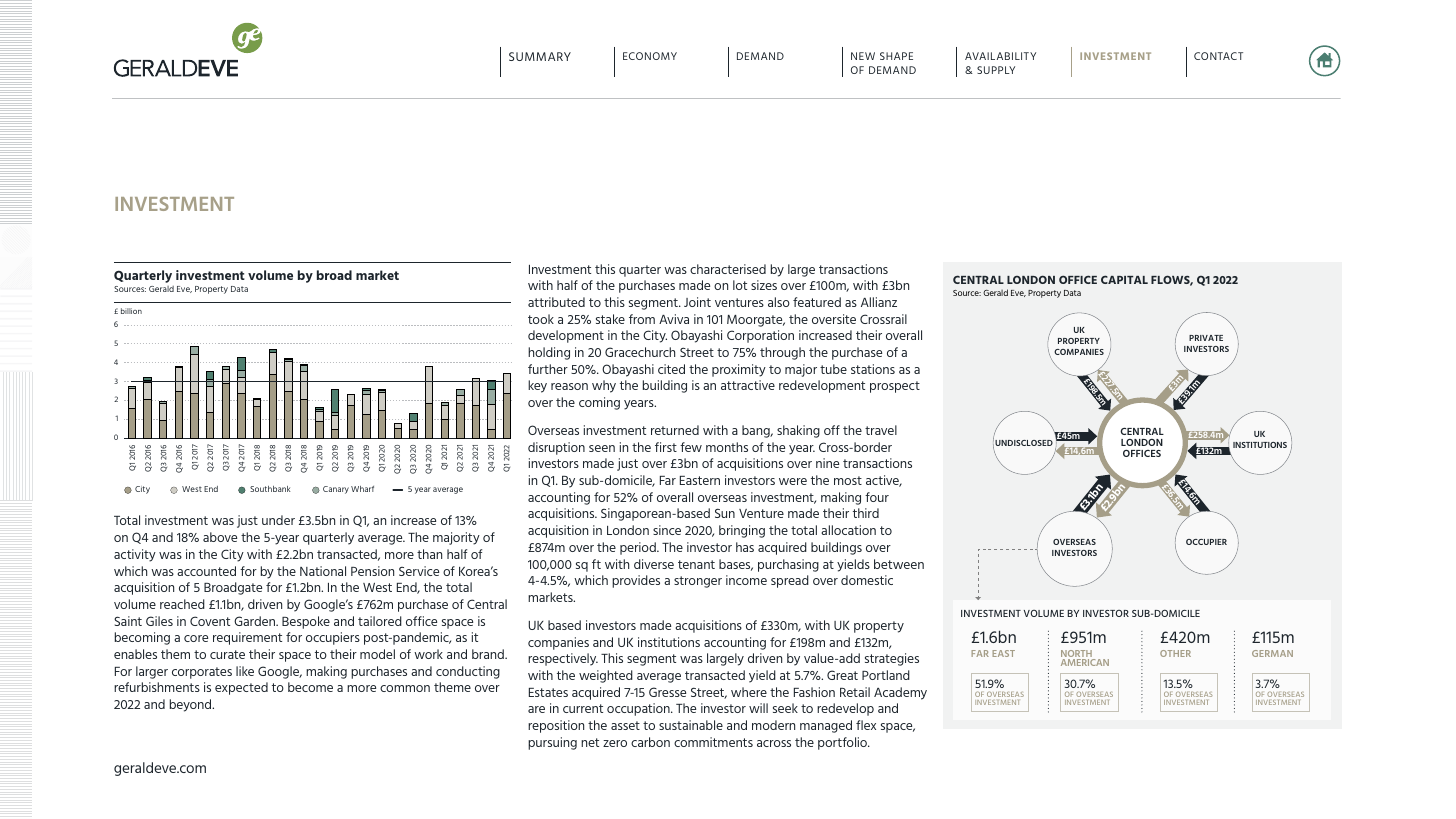  What do you see at coordinates (131, 311) in the page?
I see `billion` at bounding box center [131, 311].
